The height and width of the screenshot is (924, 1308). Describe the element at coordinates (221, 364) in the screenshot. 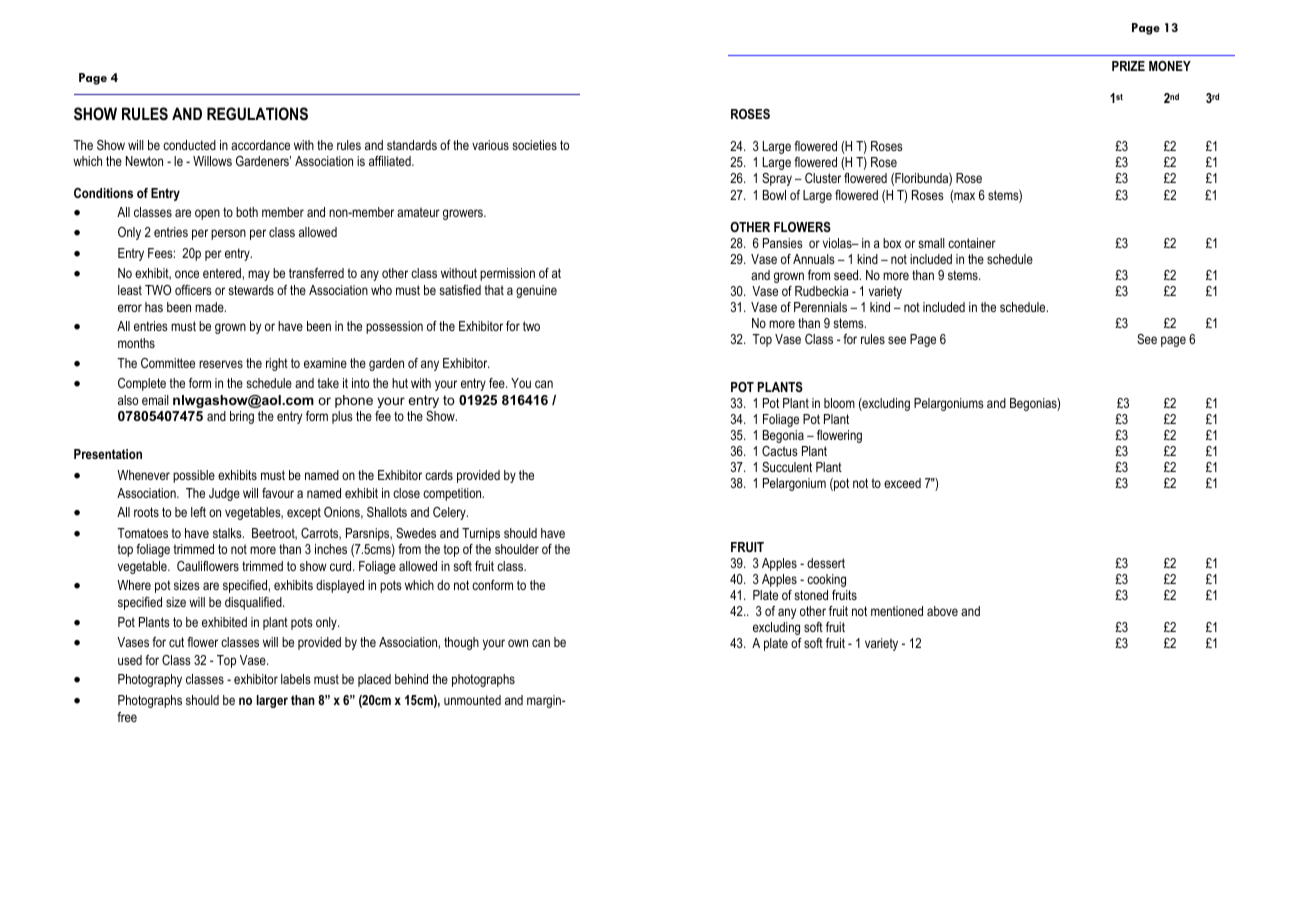

I see `reserves` at that location.
